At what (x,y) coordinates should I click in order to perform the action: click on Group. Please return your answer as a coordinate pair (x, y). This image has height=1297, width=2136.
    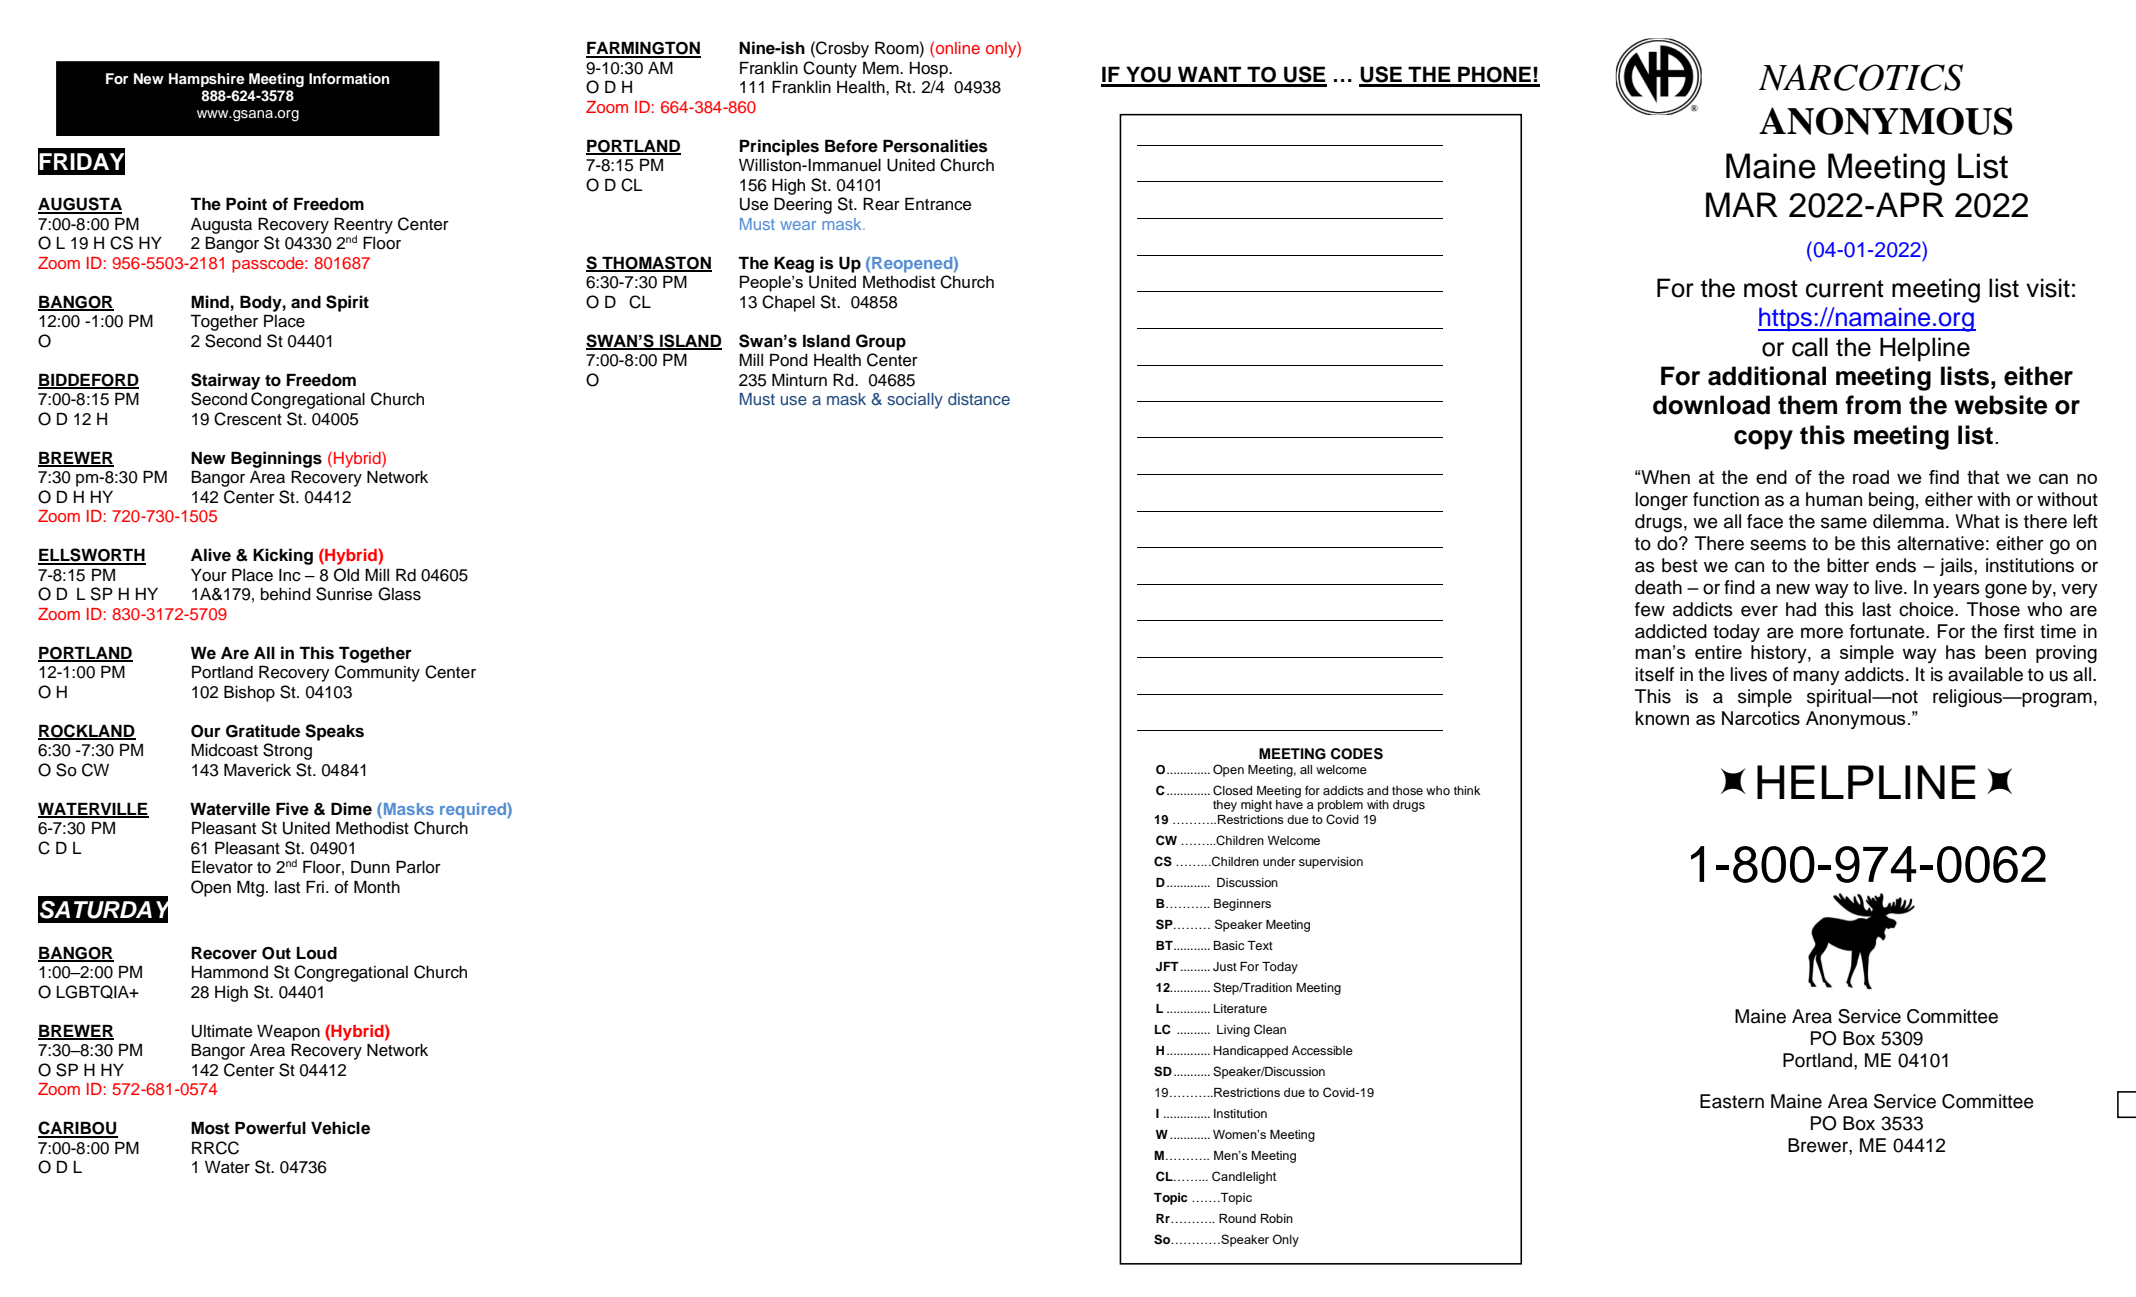
    Looking at the image, I should click on (881, 342).
